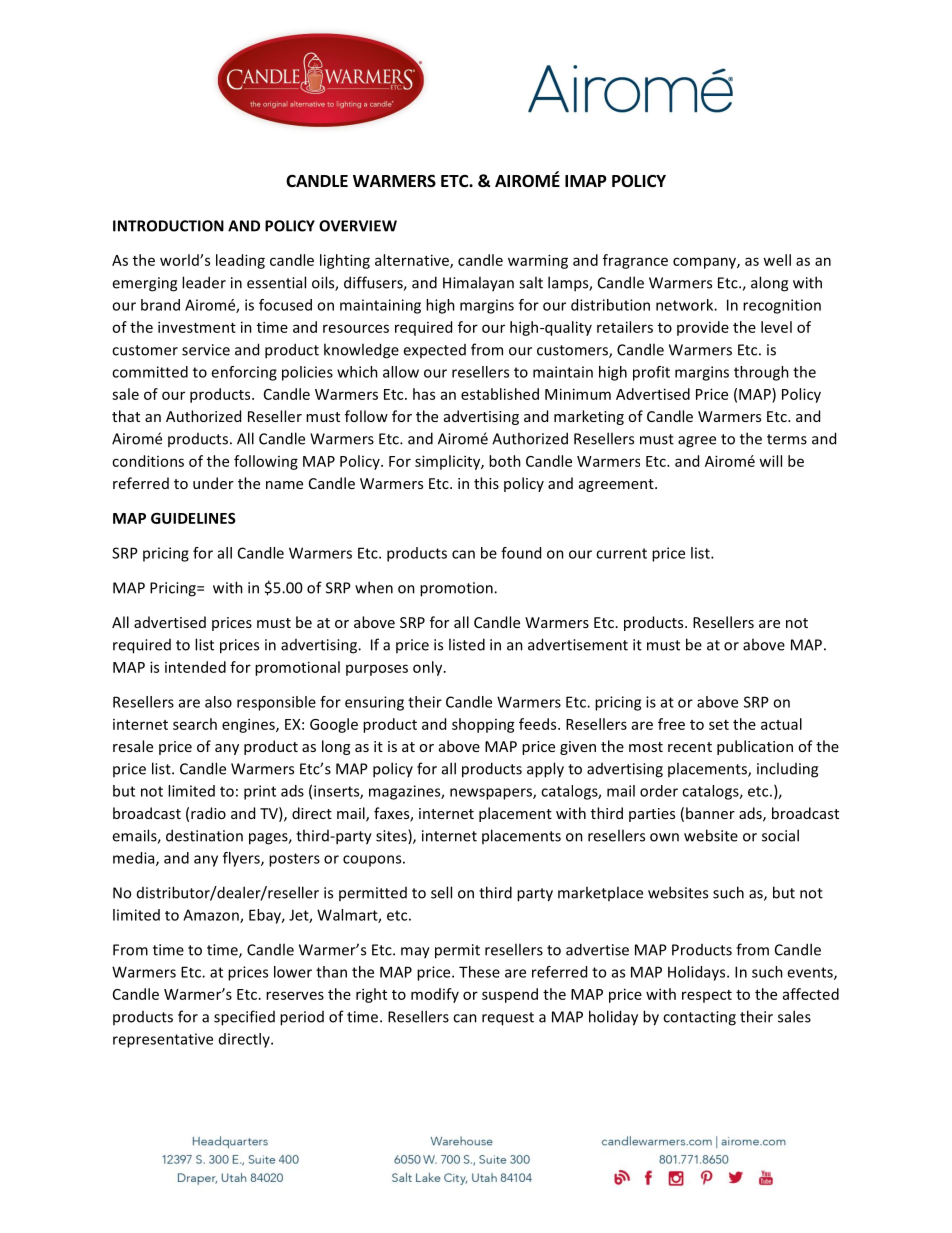 This screenshot has width=952, height=1233. Describe the element at coordinates (699, 1018) in the screenshot. I see `contacting` at that location.
